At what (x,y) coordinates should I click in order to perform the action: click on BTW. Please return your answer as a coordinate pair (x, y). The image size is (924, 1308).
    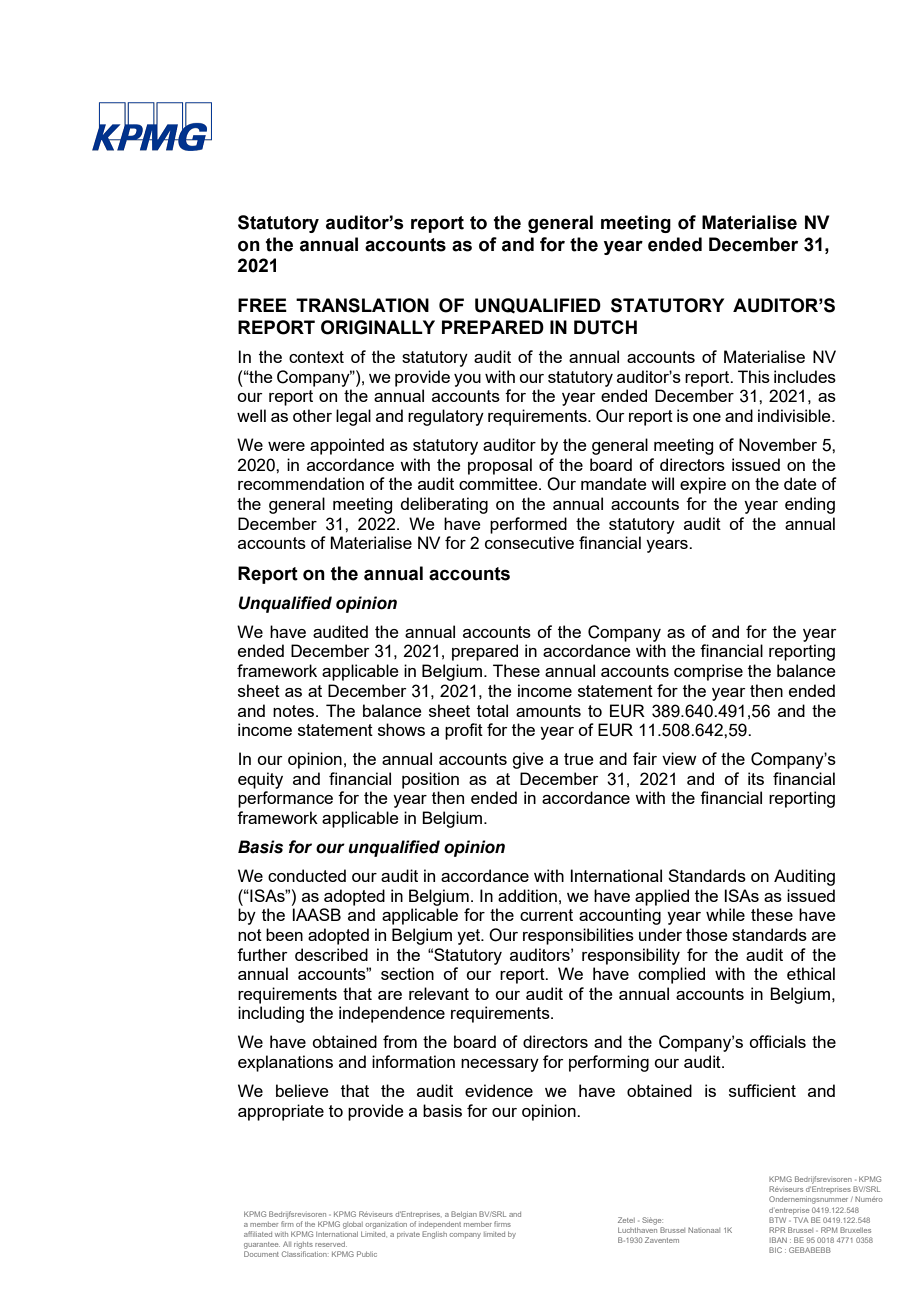
    Looking at the image, I should click on (777, 1220).
